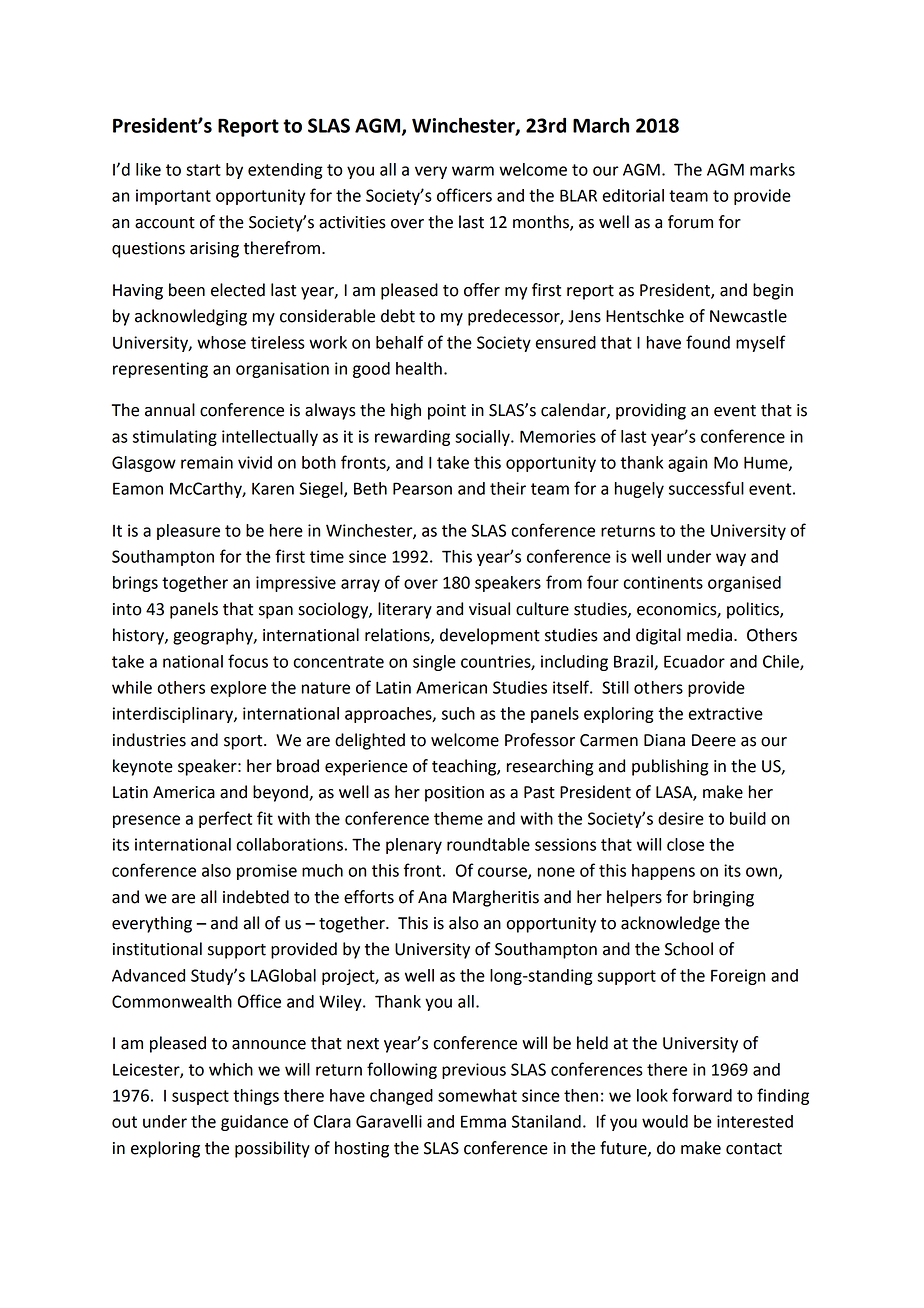  Describe the element at coordinates (203, 170) in the screenshot. I see `start` at that location.
